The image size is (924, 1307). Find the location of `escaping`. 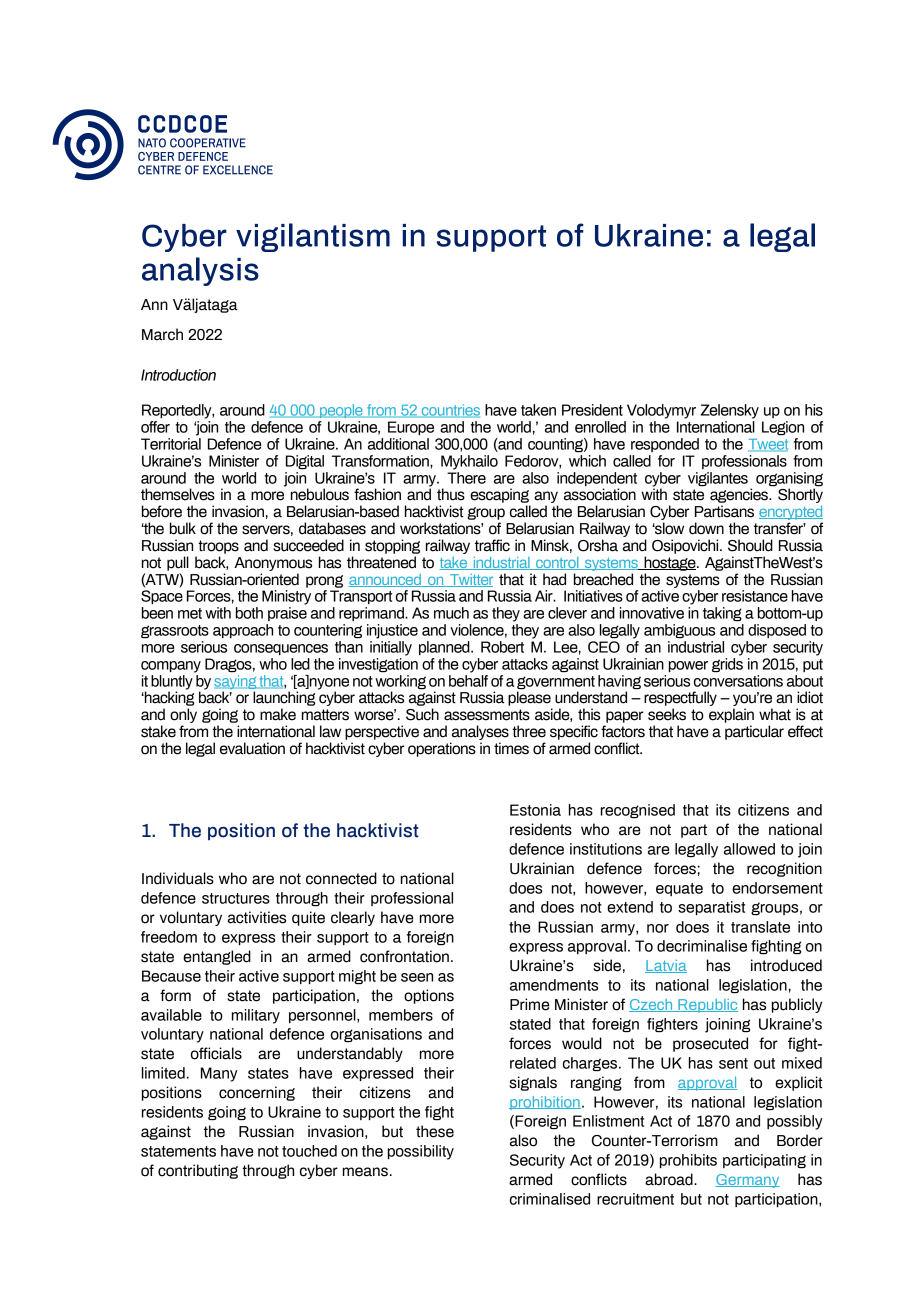

escaping is located at coordinates (499, 495).
